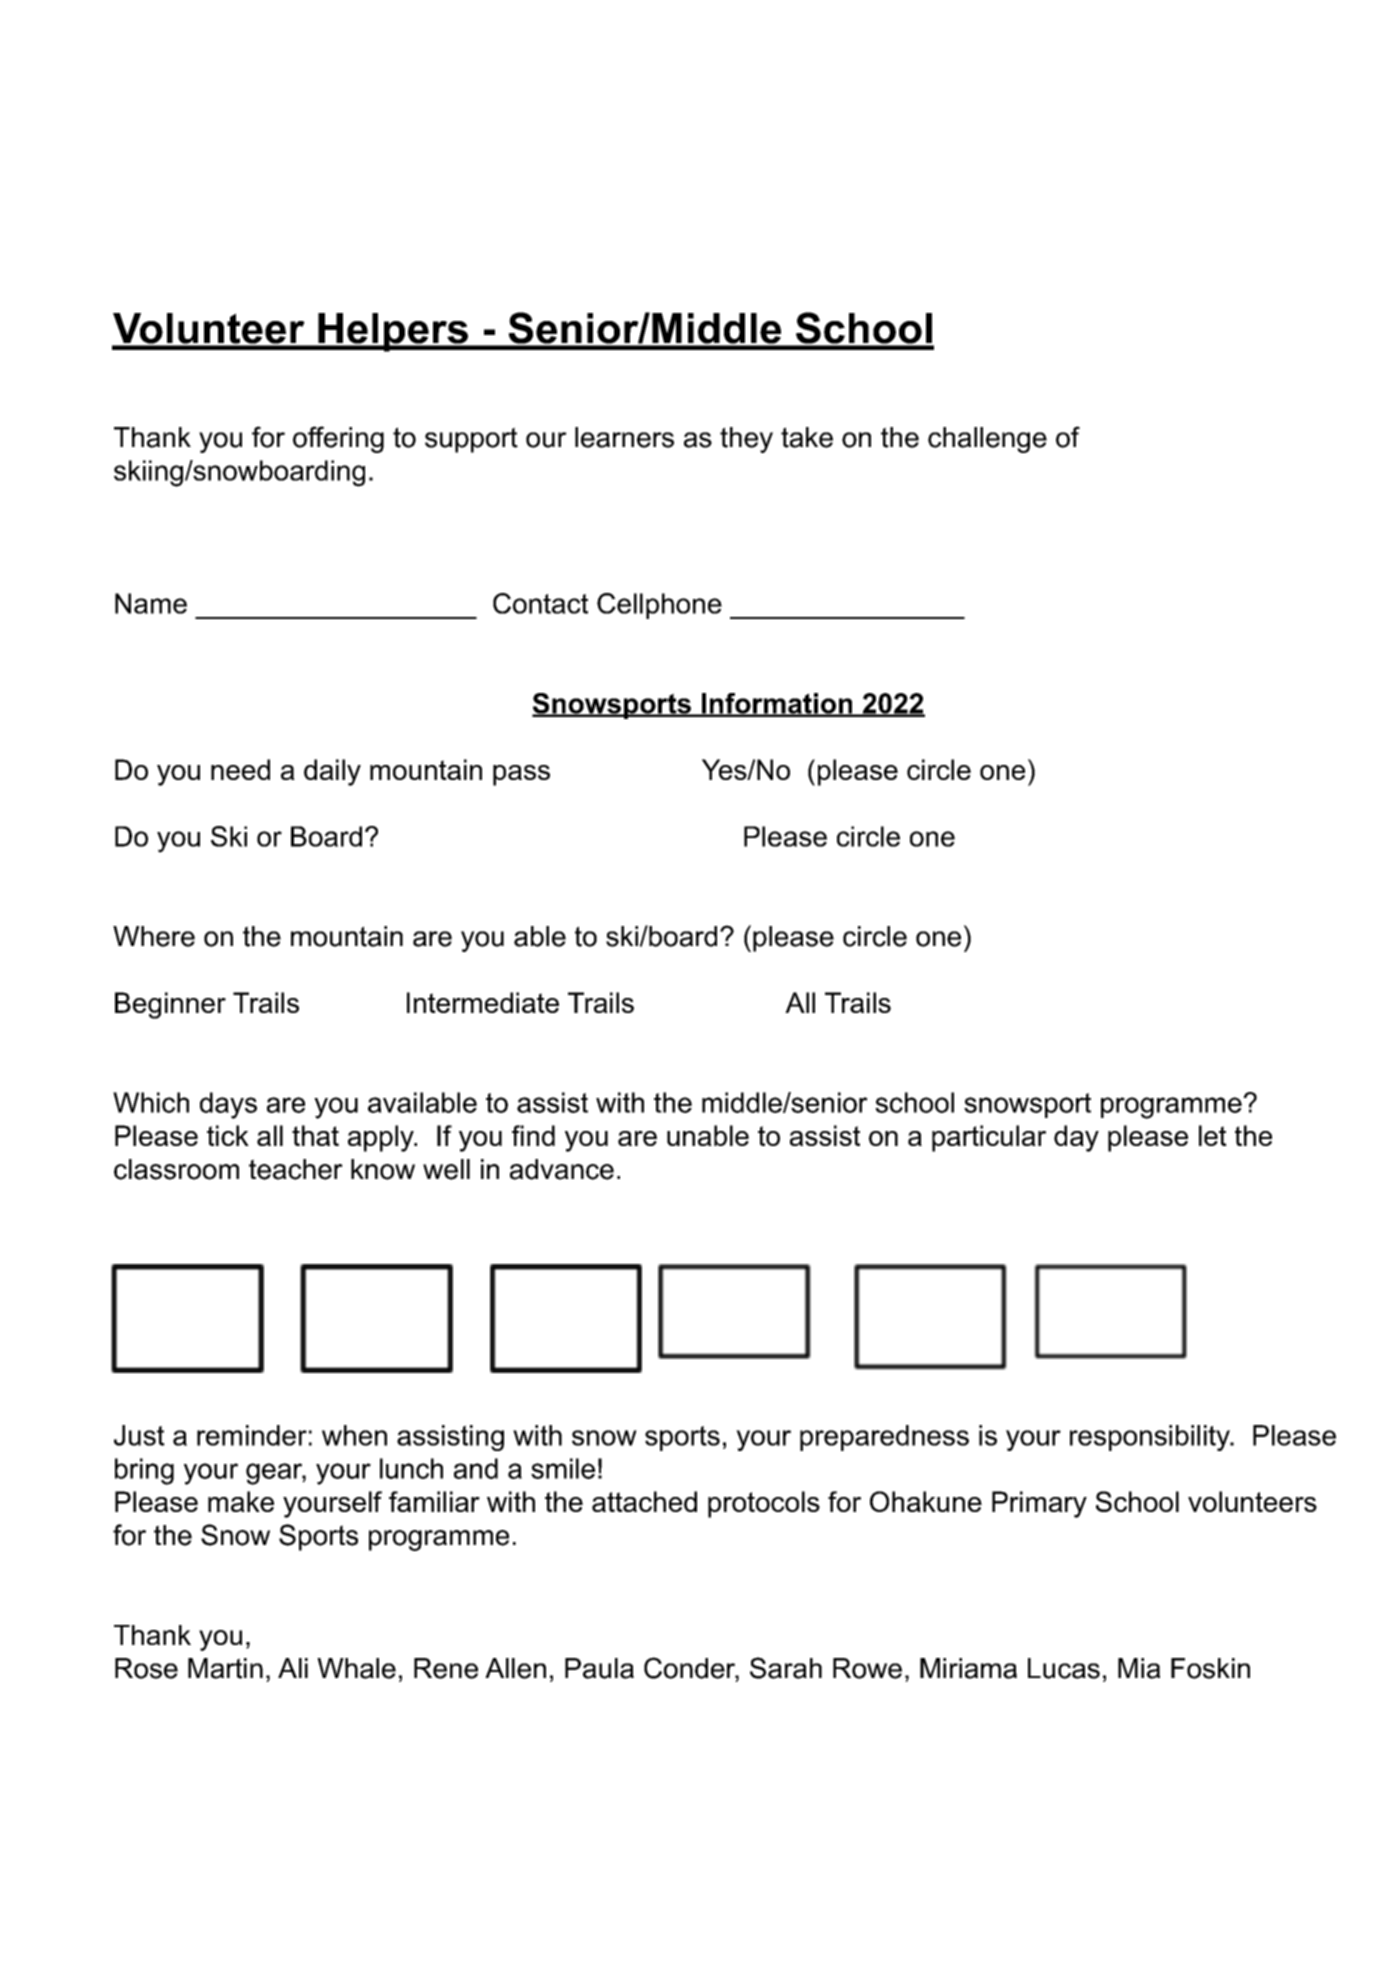 This screenshot has width=1392, height=1966. Describe the element at coordinates (293, 1668) in the screenshot. I see `Ali` at that location.
